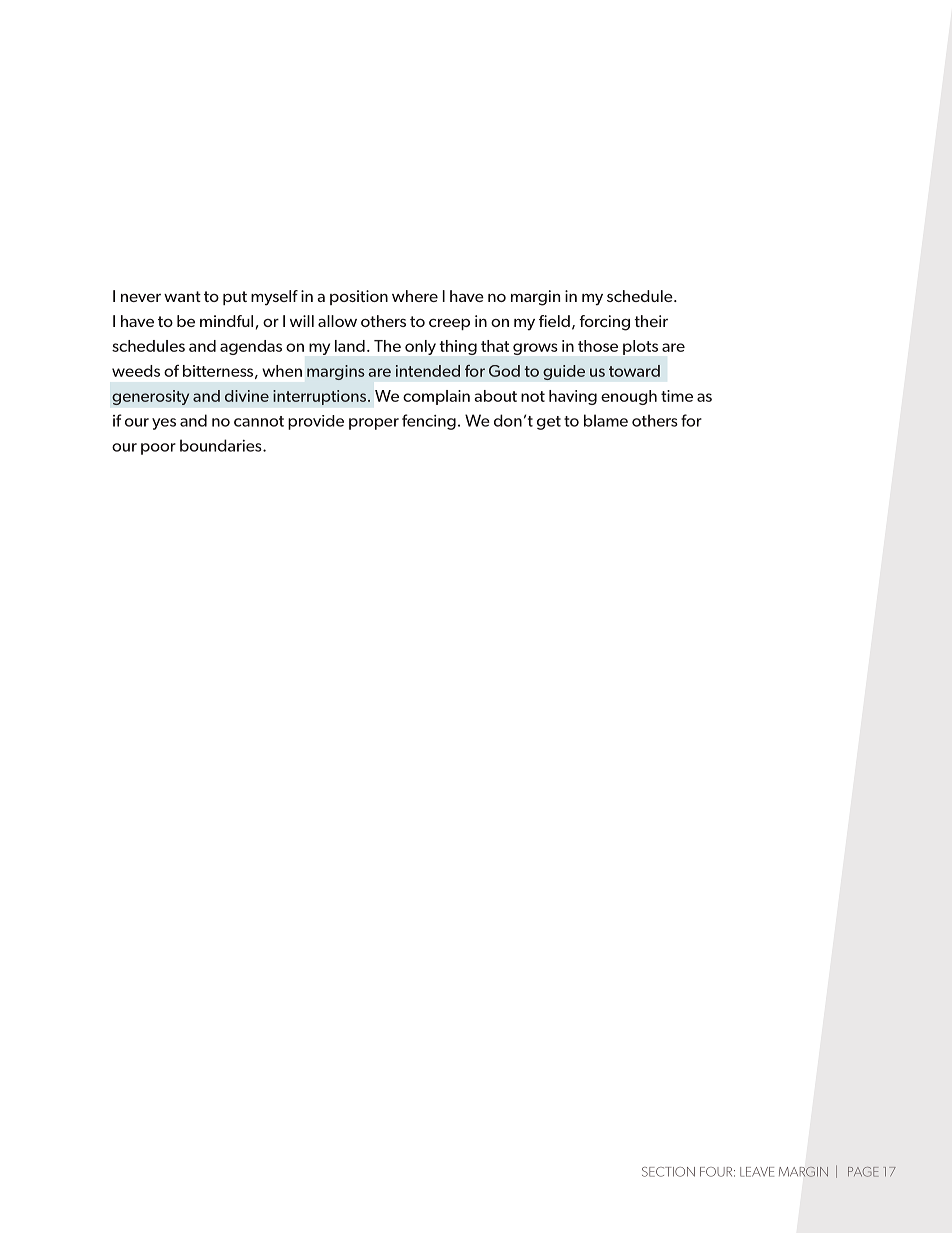 The image size is (952, 1233). I want to click on that, so click(495, 346).
